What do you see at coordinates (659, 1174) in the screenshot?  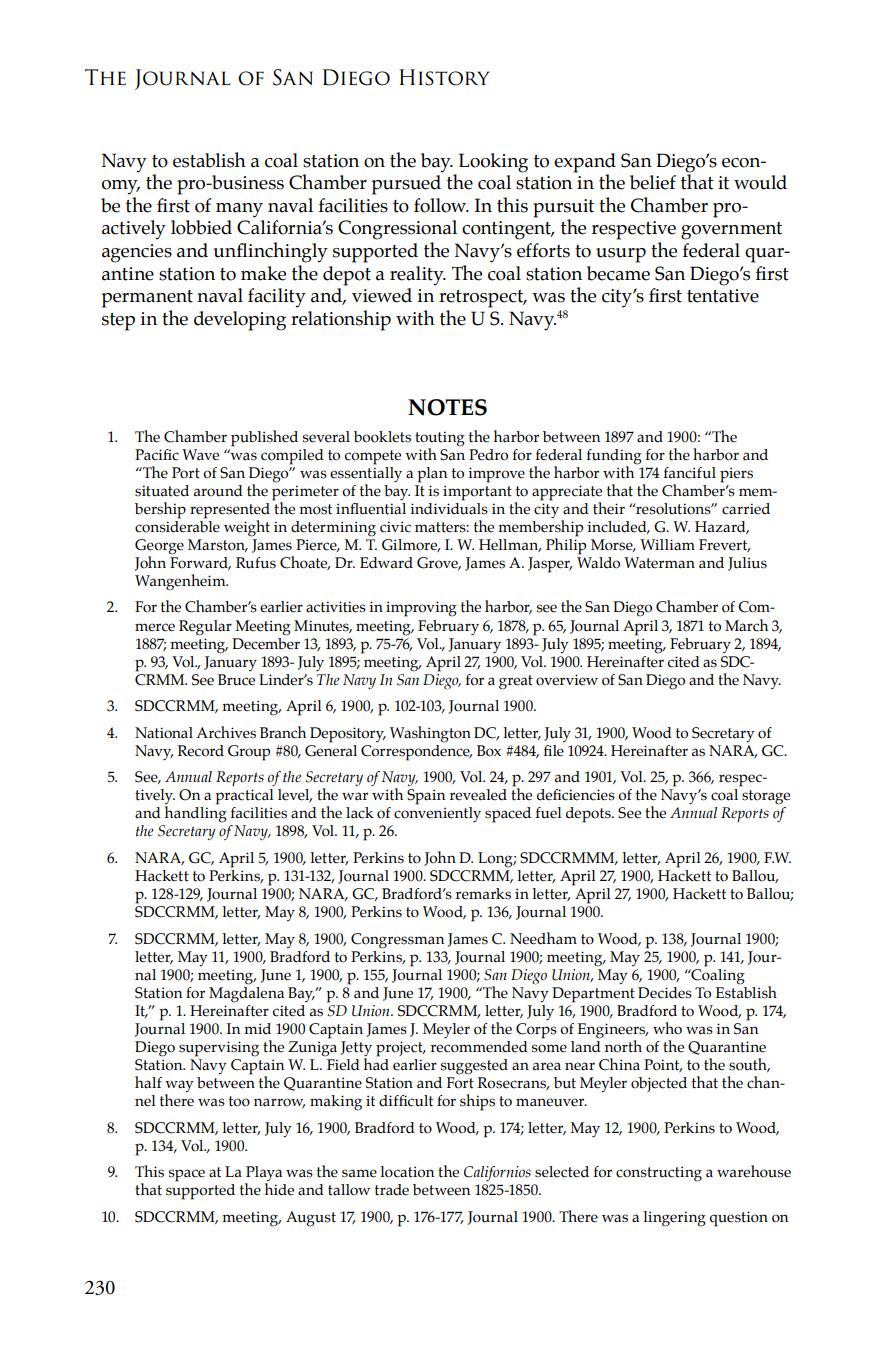 I see `constructing` at bounding box center [659, 1174].
